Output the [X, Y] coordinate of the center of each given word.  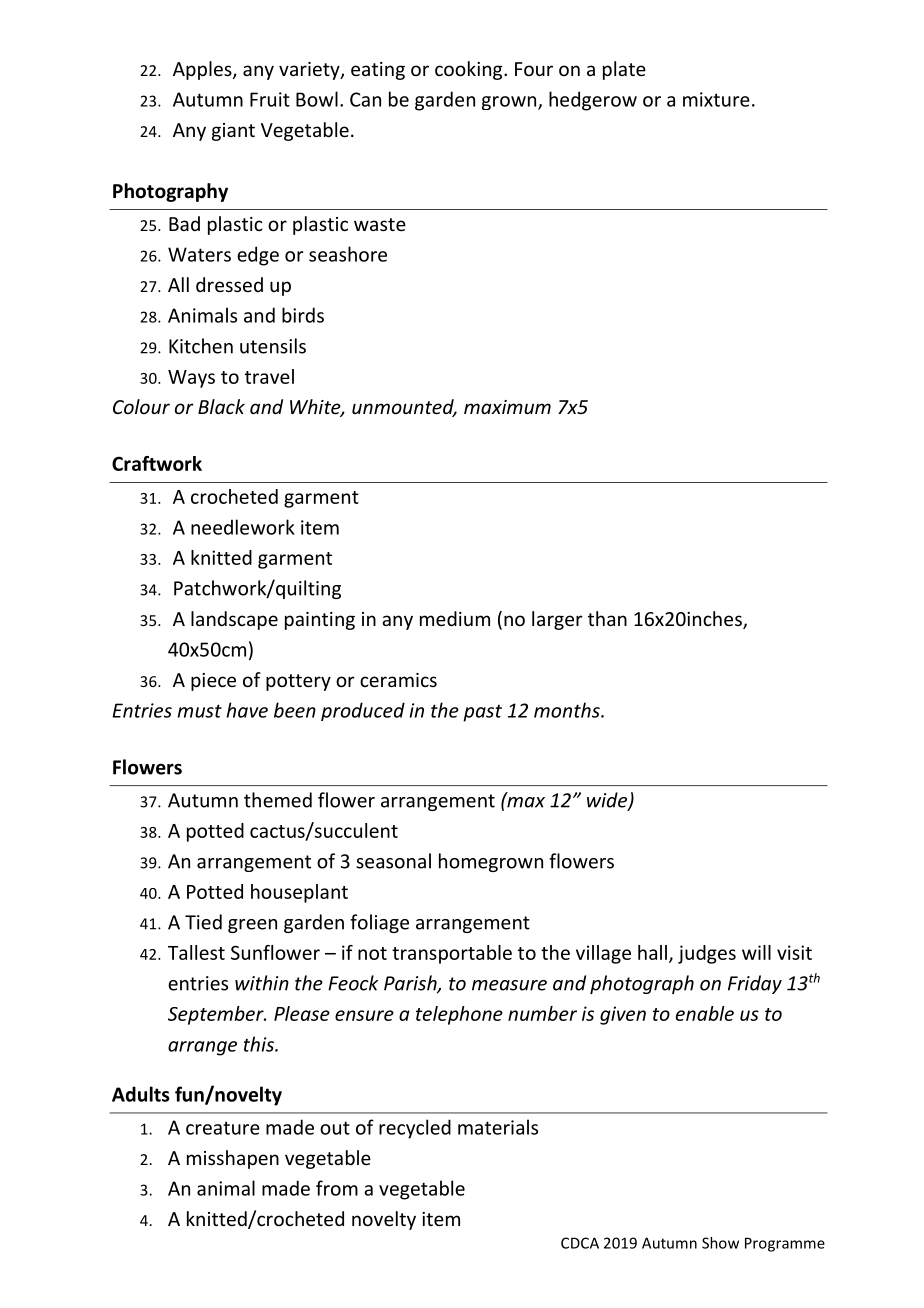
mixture [716, 99]
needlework [243, 527]
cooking [470, 70]
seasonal [393, 861]
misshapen [233, 1159]
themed [278, 800]
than [607, 618]
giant [233, 132]
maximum [507, 407]
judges [707, 954]
